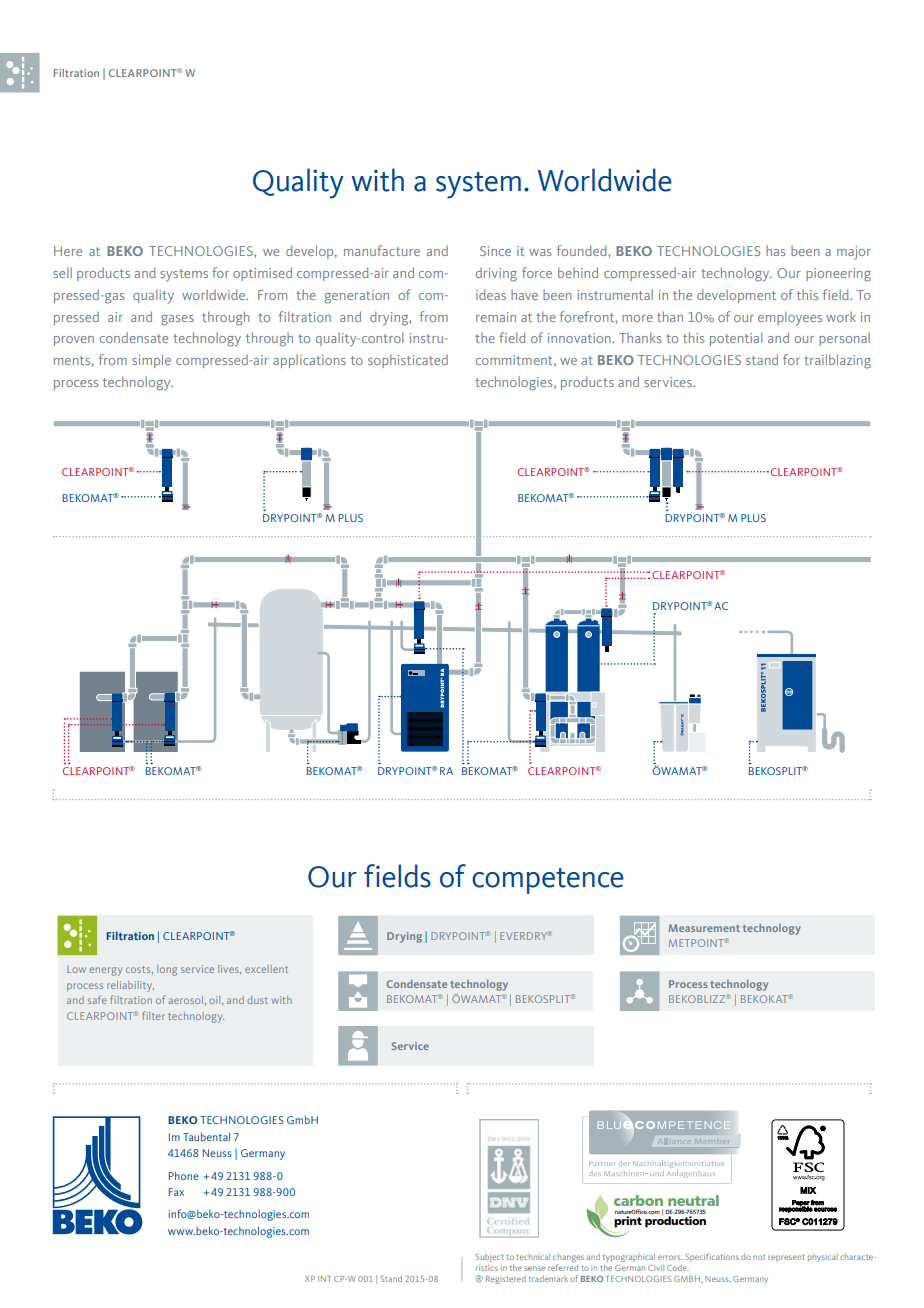 Image resolution: width=924 pixels, height=1308 pixels. Describe the element at coordinates (408, 361) in the screenshot. I see `sophisticated` at that location.
